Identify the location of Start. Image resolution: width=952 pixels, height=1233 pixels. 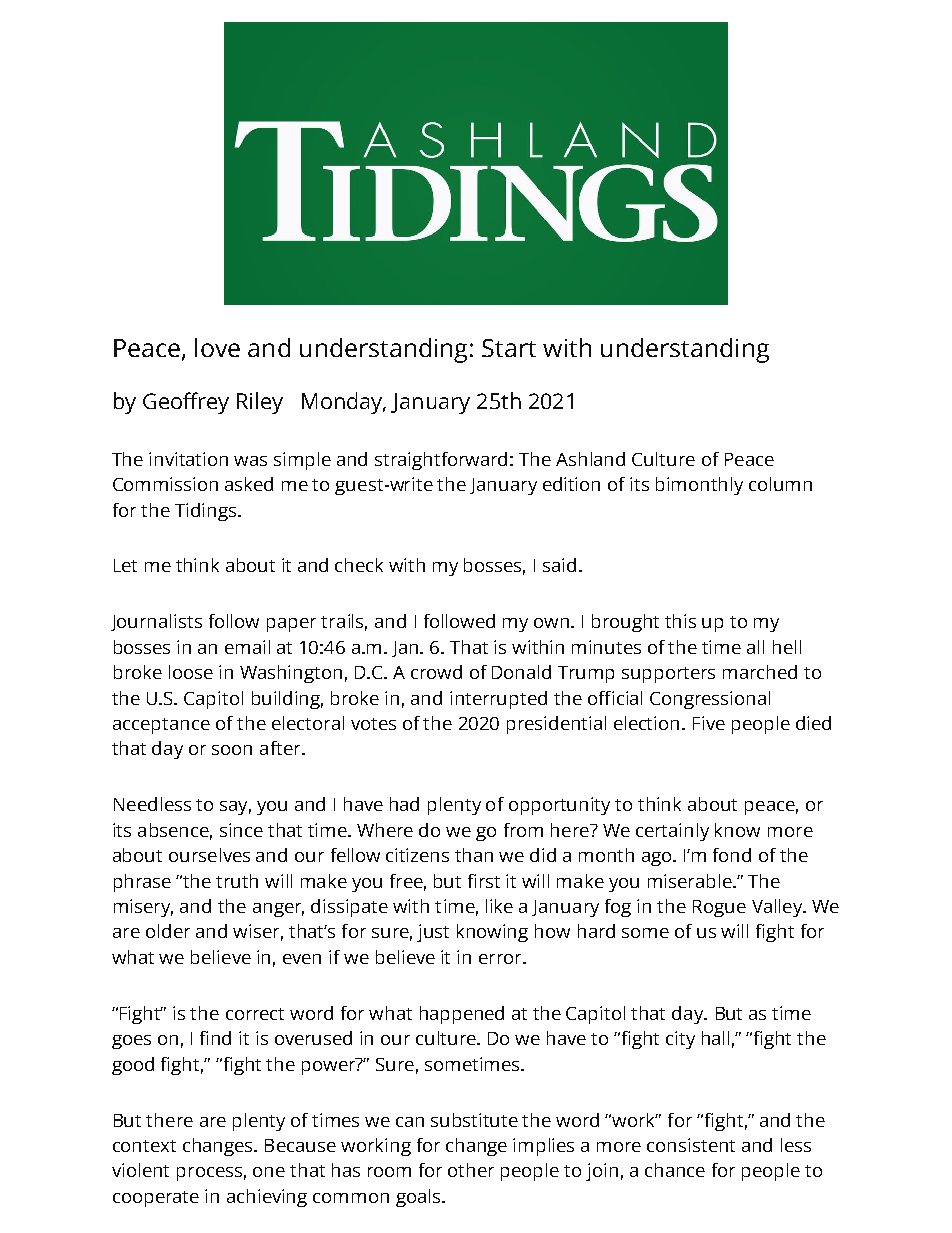
(509, 348).
